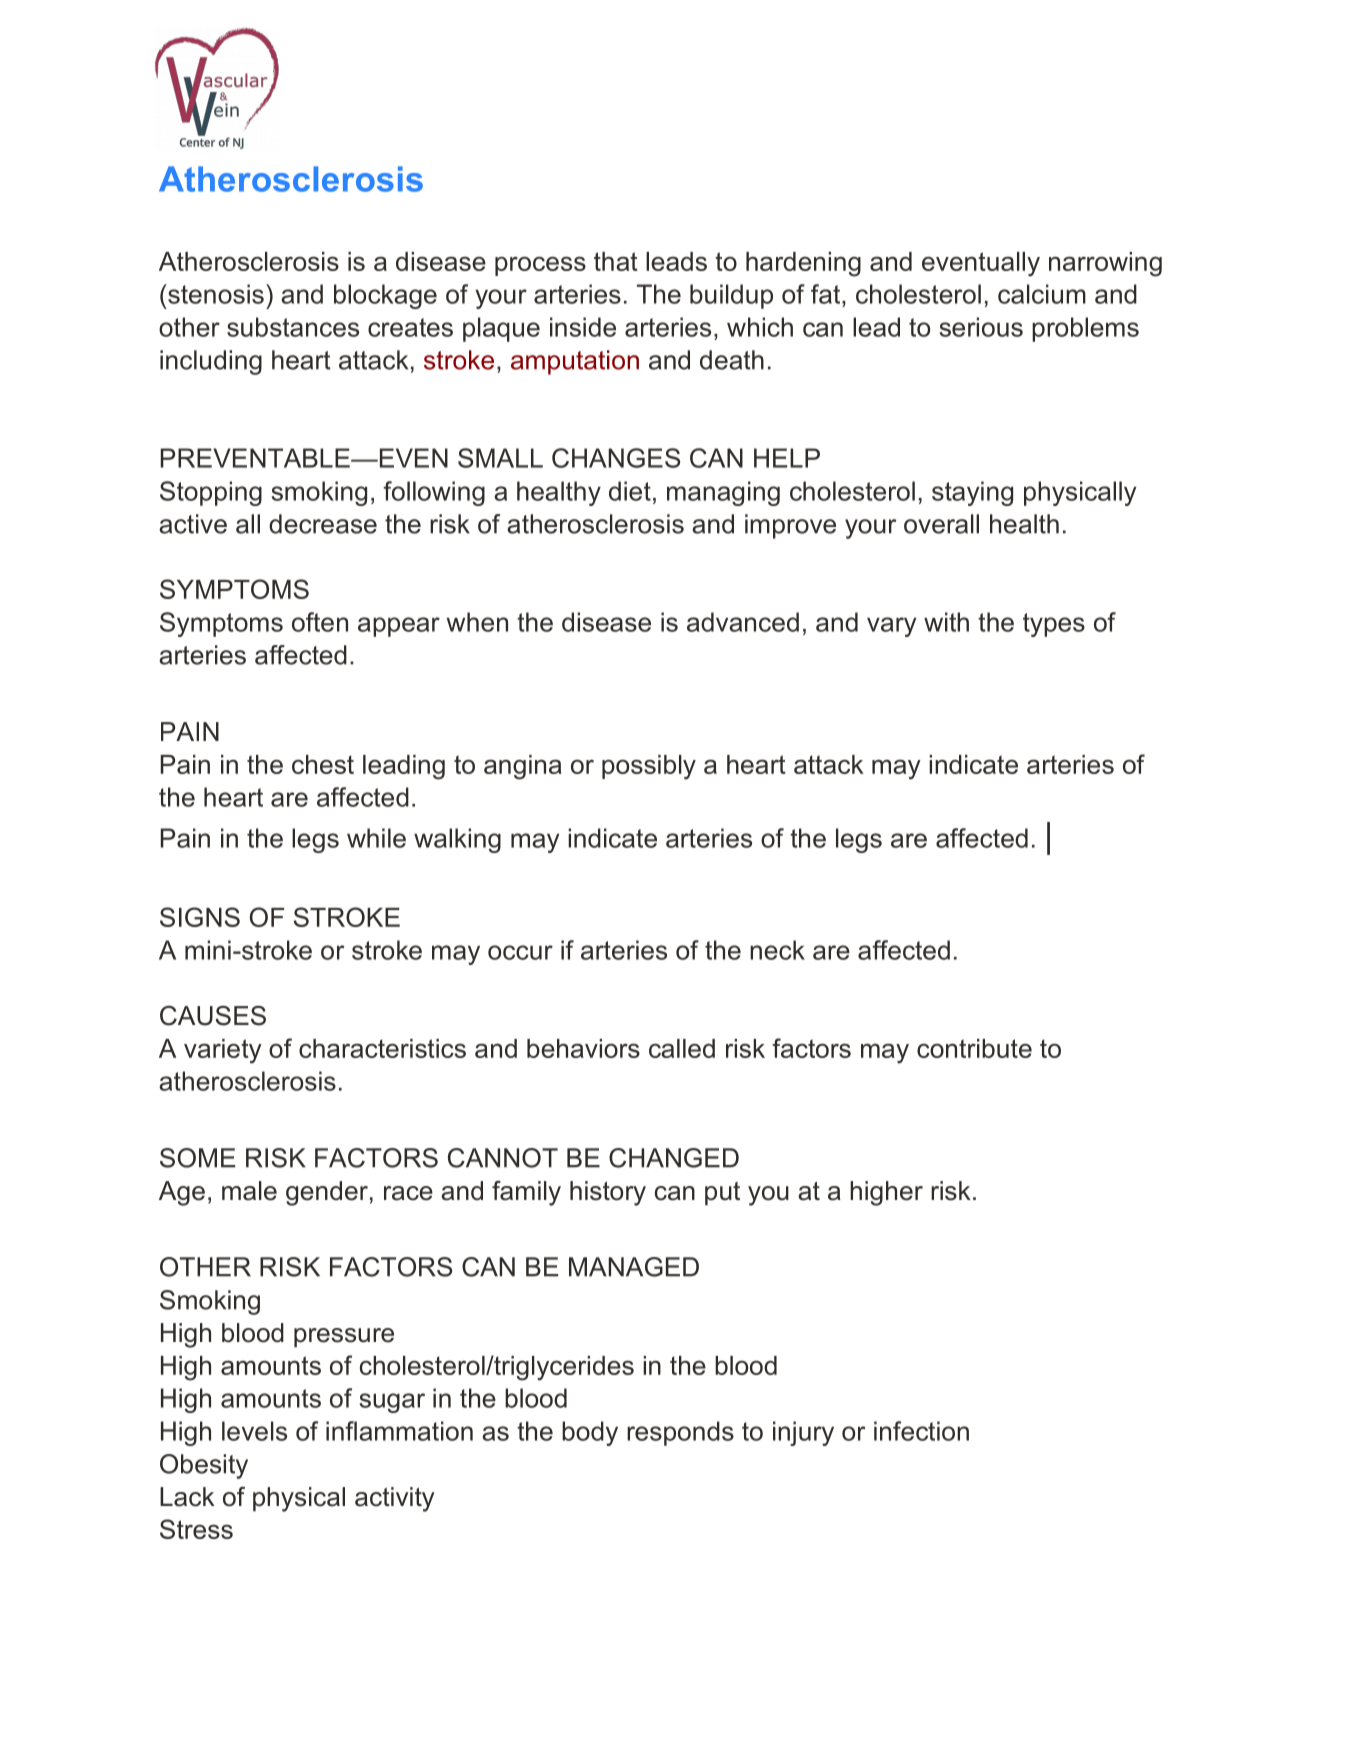  What do you see at coordinates (981, 327) in the document?
I see `serious` at bounding box center [981, 327].
